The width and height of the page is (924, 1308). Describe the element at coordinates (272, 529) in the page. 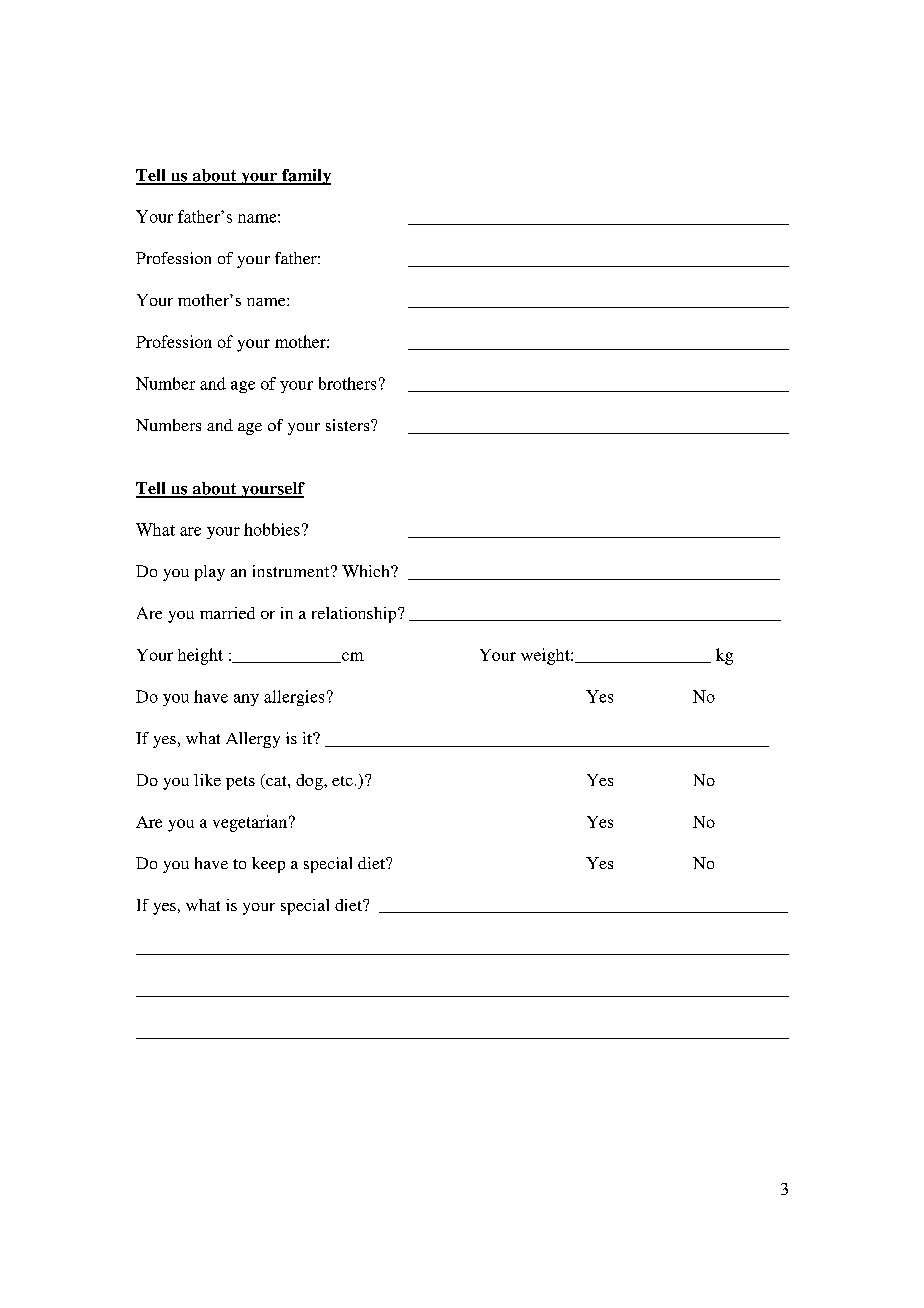

I see `hobbies` at that location.
